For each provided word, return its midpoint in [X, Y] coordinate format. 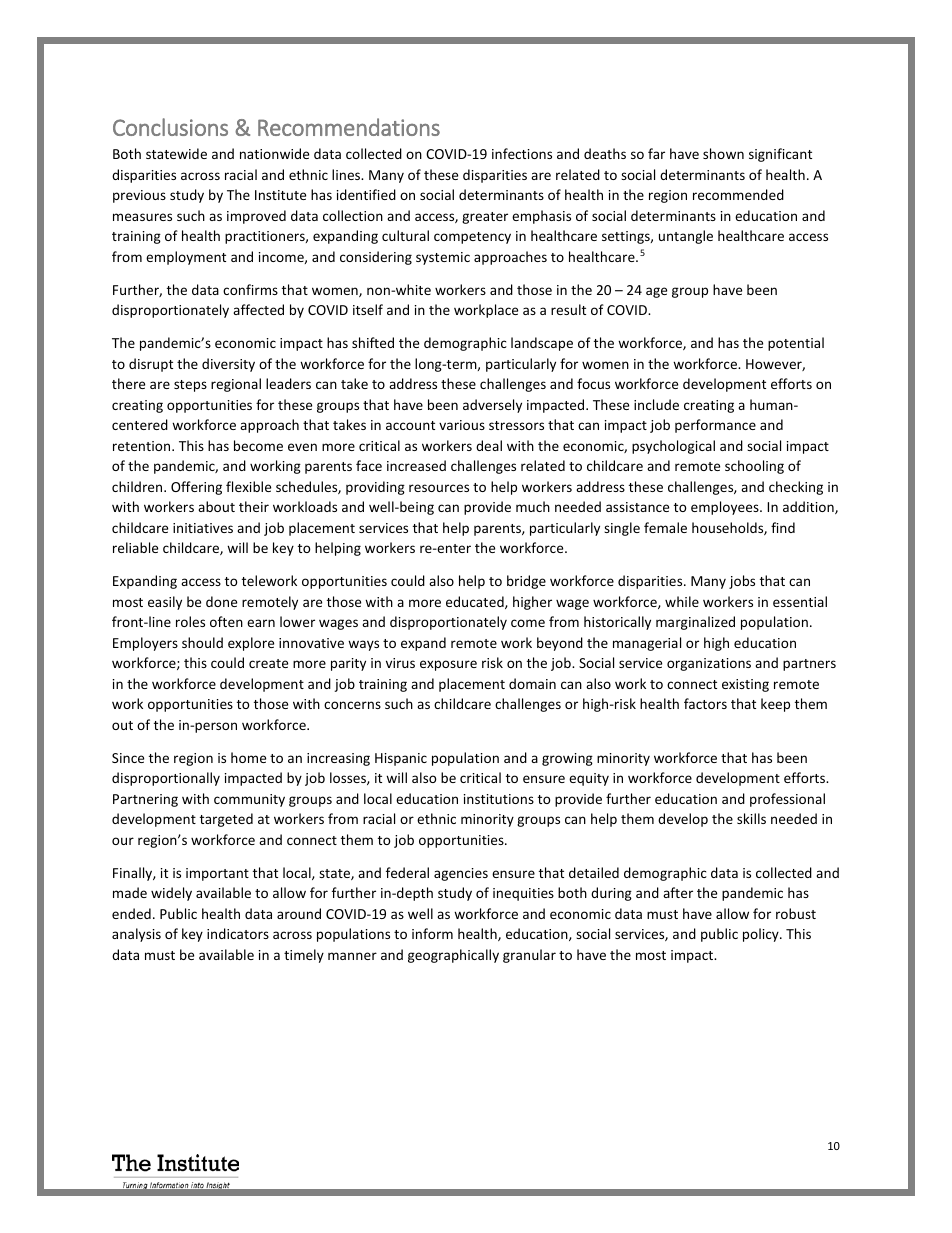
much [533, 506]
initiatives [203, 528]
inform [432, 933]
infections [522, 153]
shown [723, 153]
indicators [238, 933]
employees [726, 508]
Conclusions [170, 127]
